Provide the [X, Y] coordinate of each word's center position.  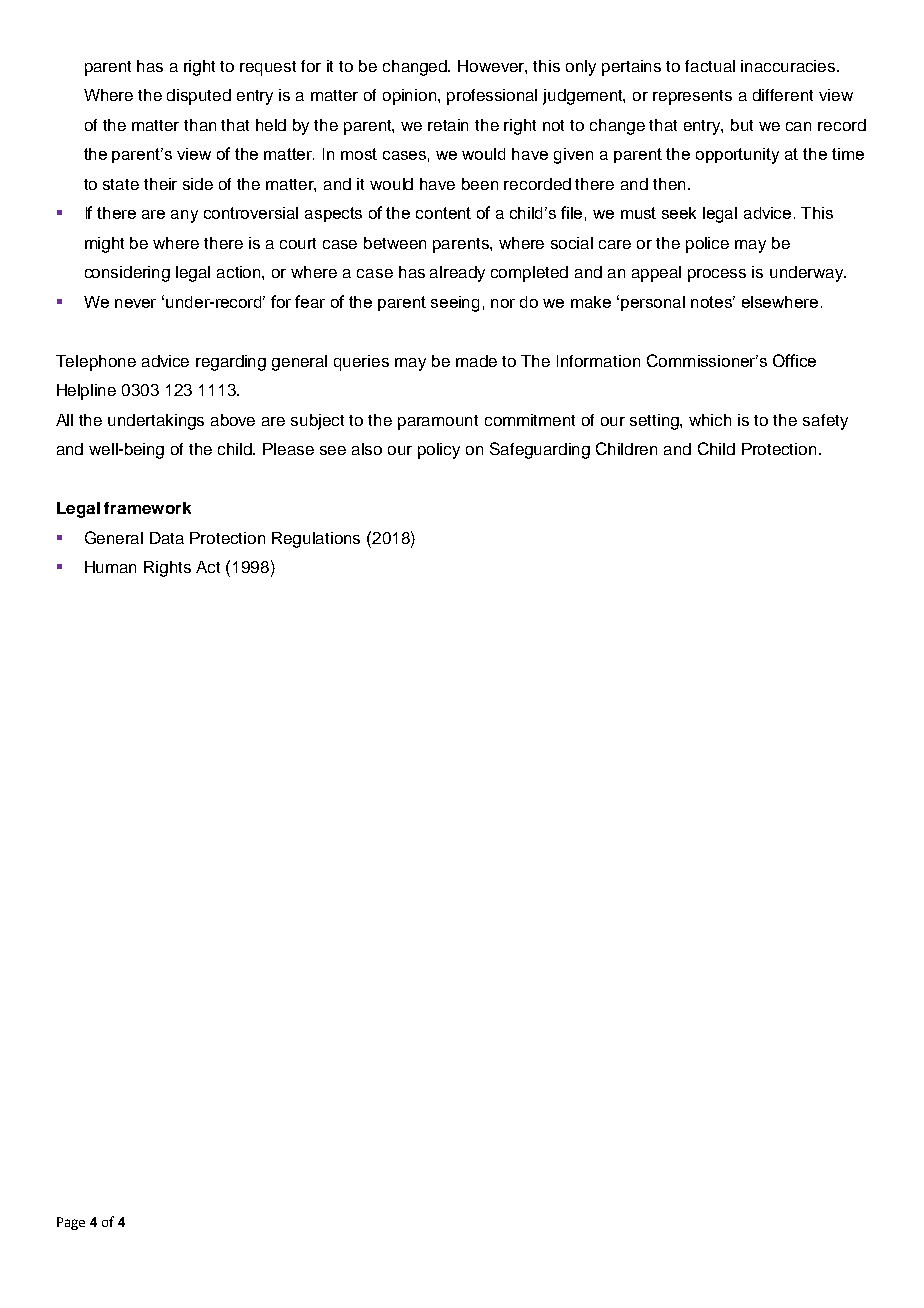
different [783, 95]
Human [110, 567]
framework [147, 508]
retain [448, 125]
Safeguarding [540, 450]
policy [439, 451]
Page [71, 1223]
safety [825, 422]
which [710, 420]
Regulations [316, 540]
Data [167, 538]
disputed [199, 97]
